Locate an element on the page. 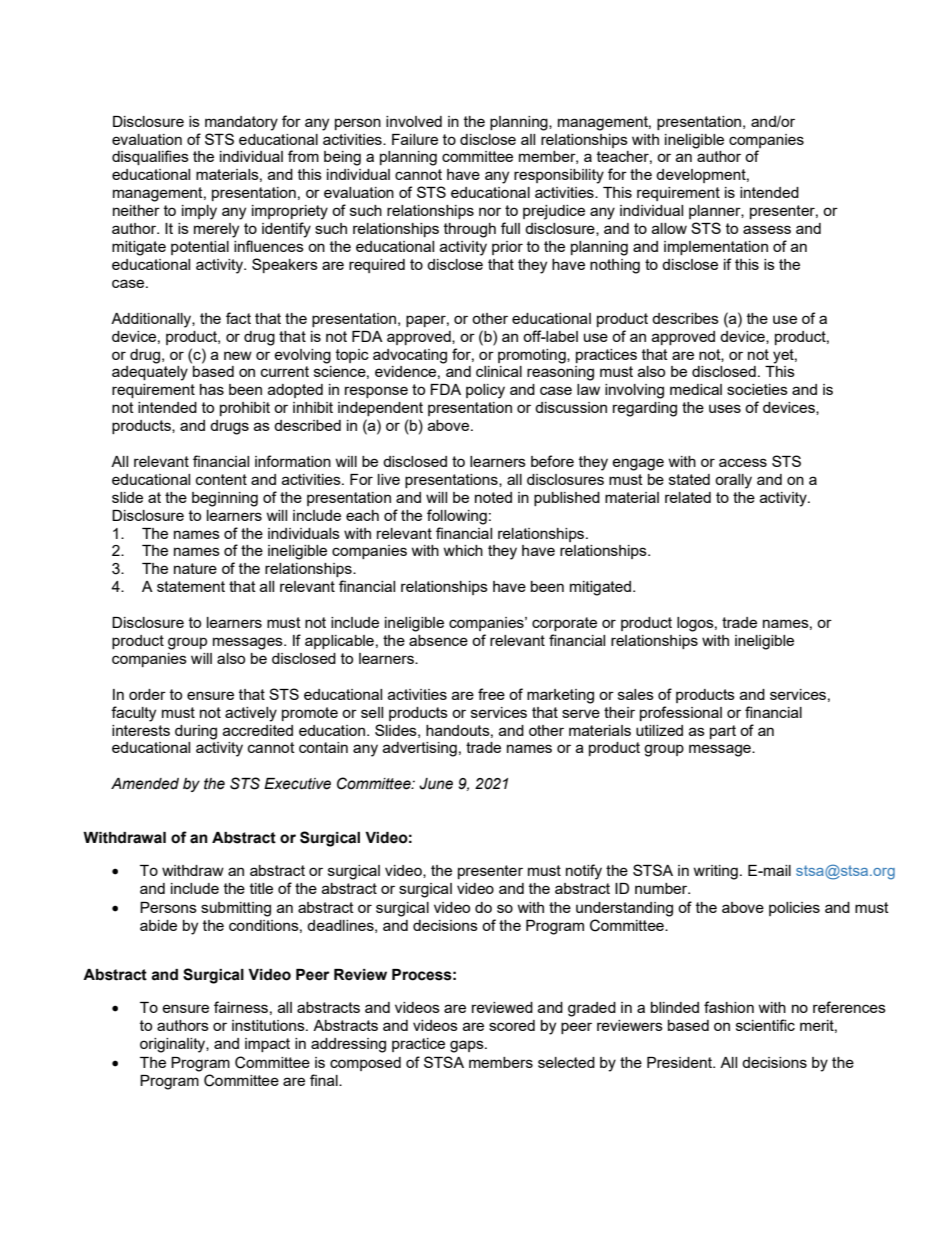  impact is located at coordinates (267, 1045).
